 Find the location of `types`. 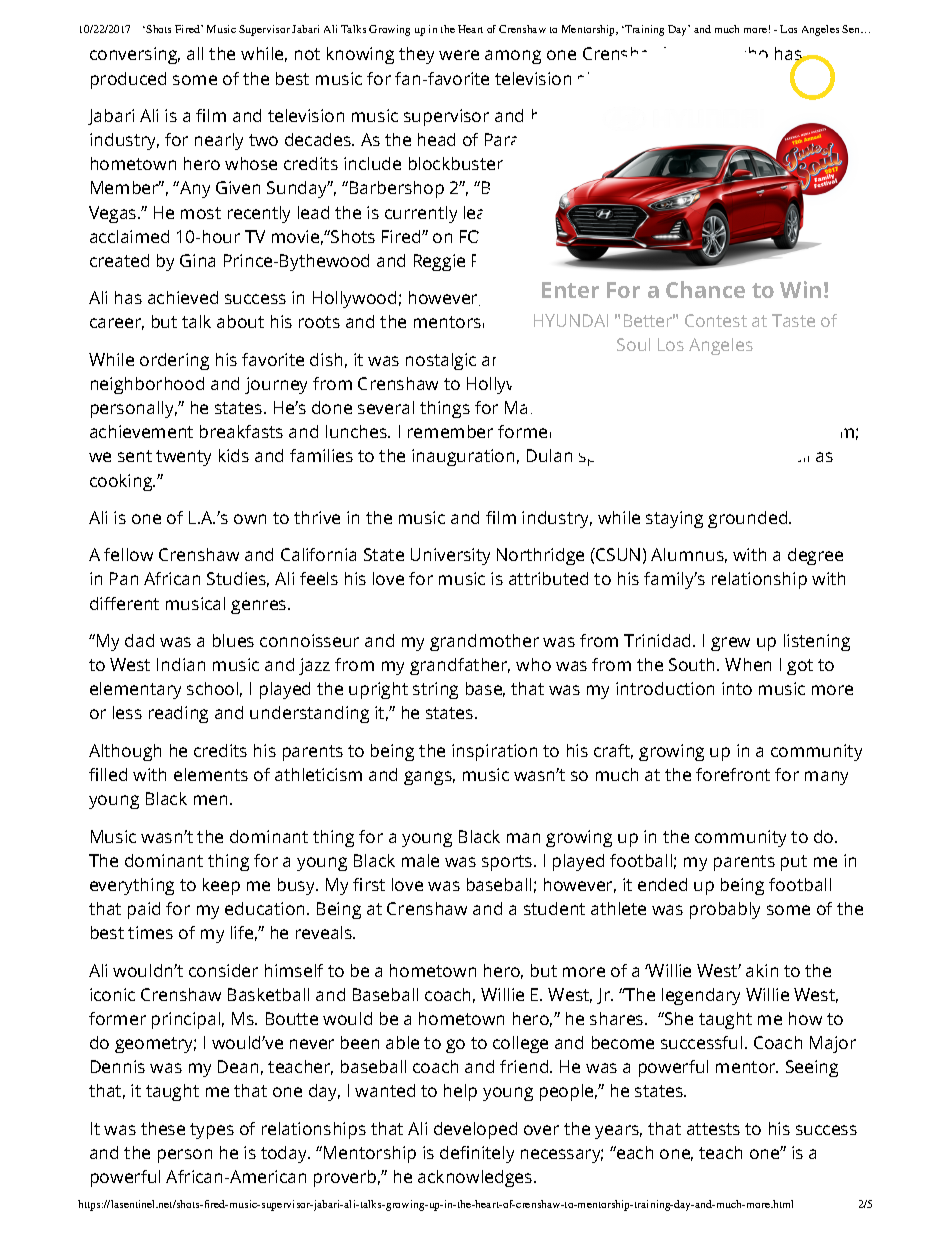

types is located at coordinates (212, 1131).
